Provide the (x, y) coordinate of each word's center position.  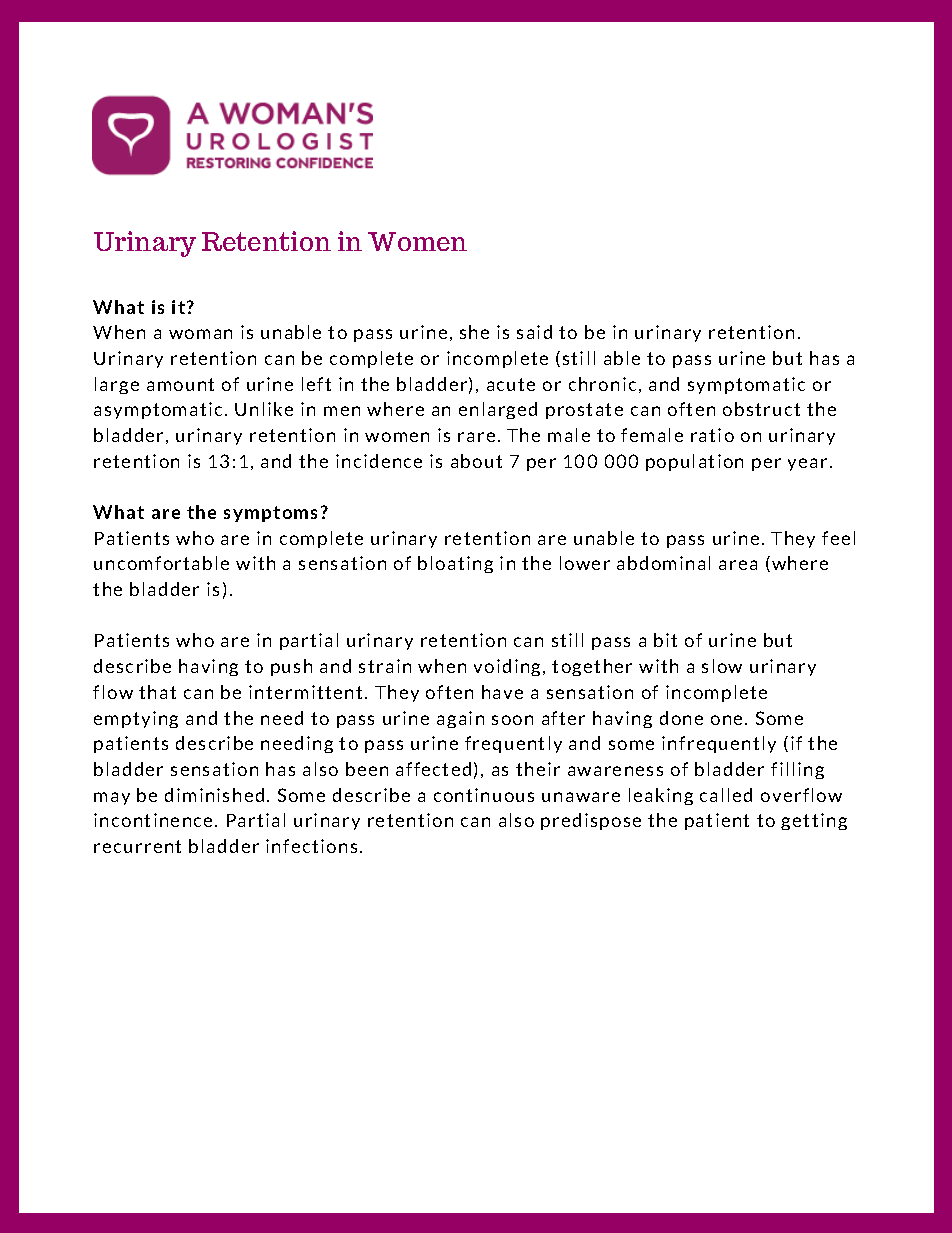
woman (200, 334)
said (534, 332)
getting (814, 821)
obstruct (761, 409)
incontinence (153, 820)
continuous (484, 795)
